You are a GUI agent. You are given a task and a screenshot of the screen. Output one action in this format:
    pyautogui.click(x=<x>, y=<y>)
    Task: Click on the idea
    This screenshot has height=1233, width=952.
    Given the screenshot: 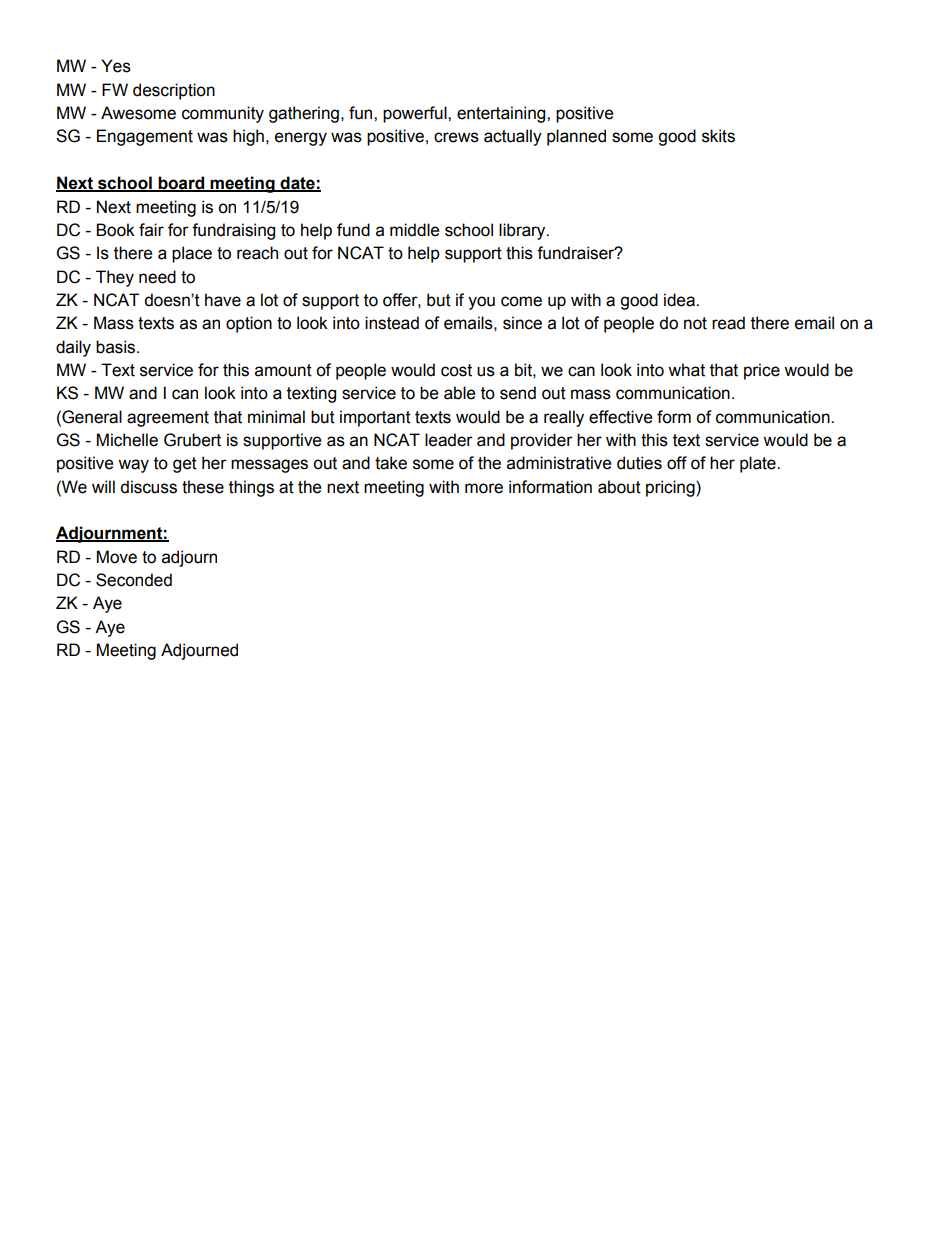 What is the action you would take?
    pyautogui.click(x=680, y=300)
